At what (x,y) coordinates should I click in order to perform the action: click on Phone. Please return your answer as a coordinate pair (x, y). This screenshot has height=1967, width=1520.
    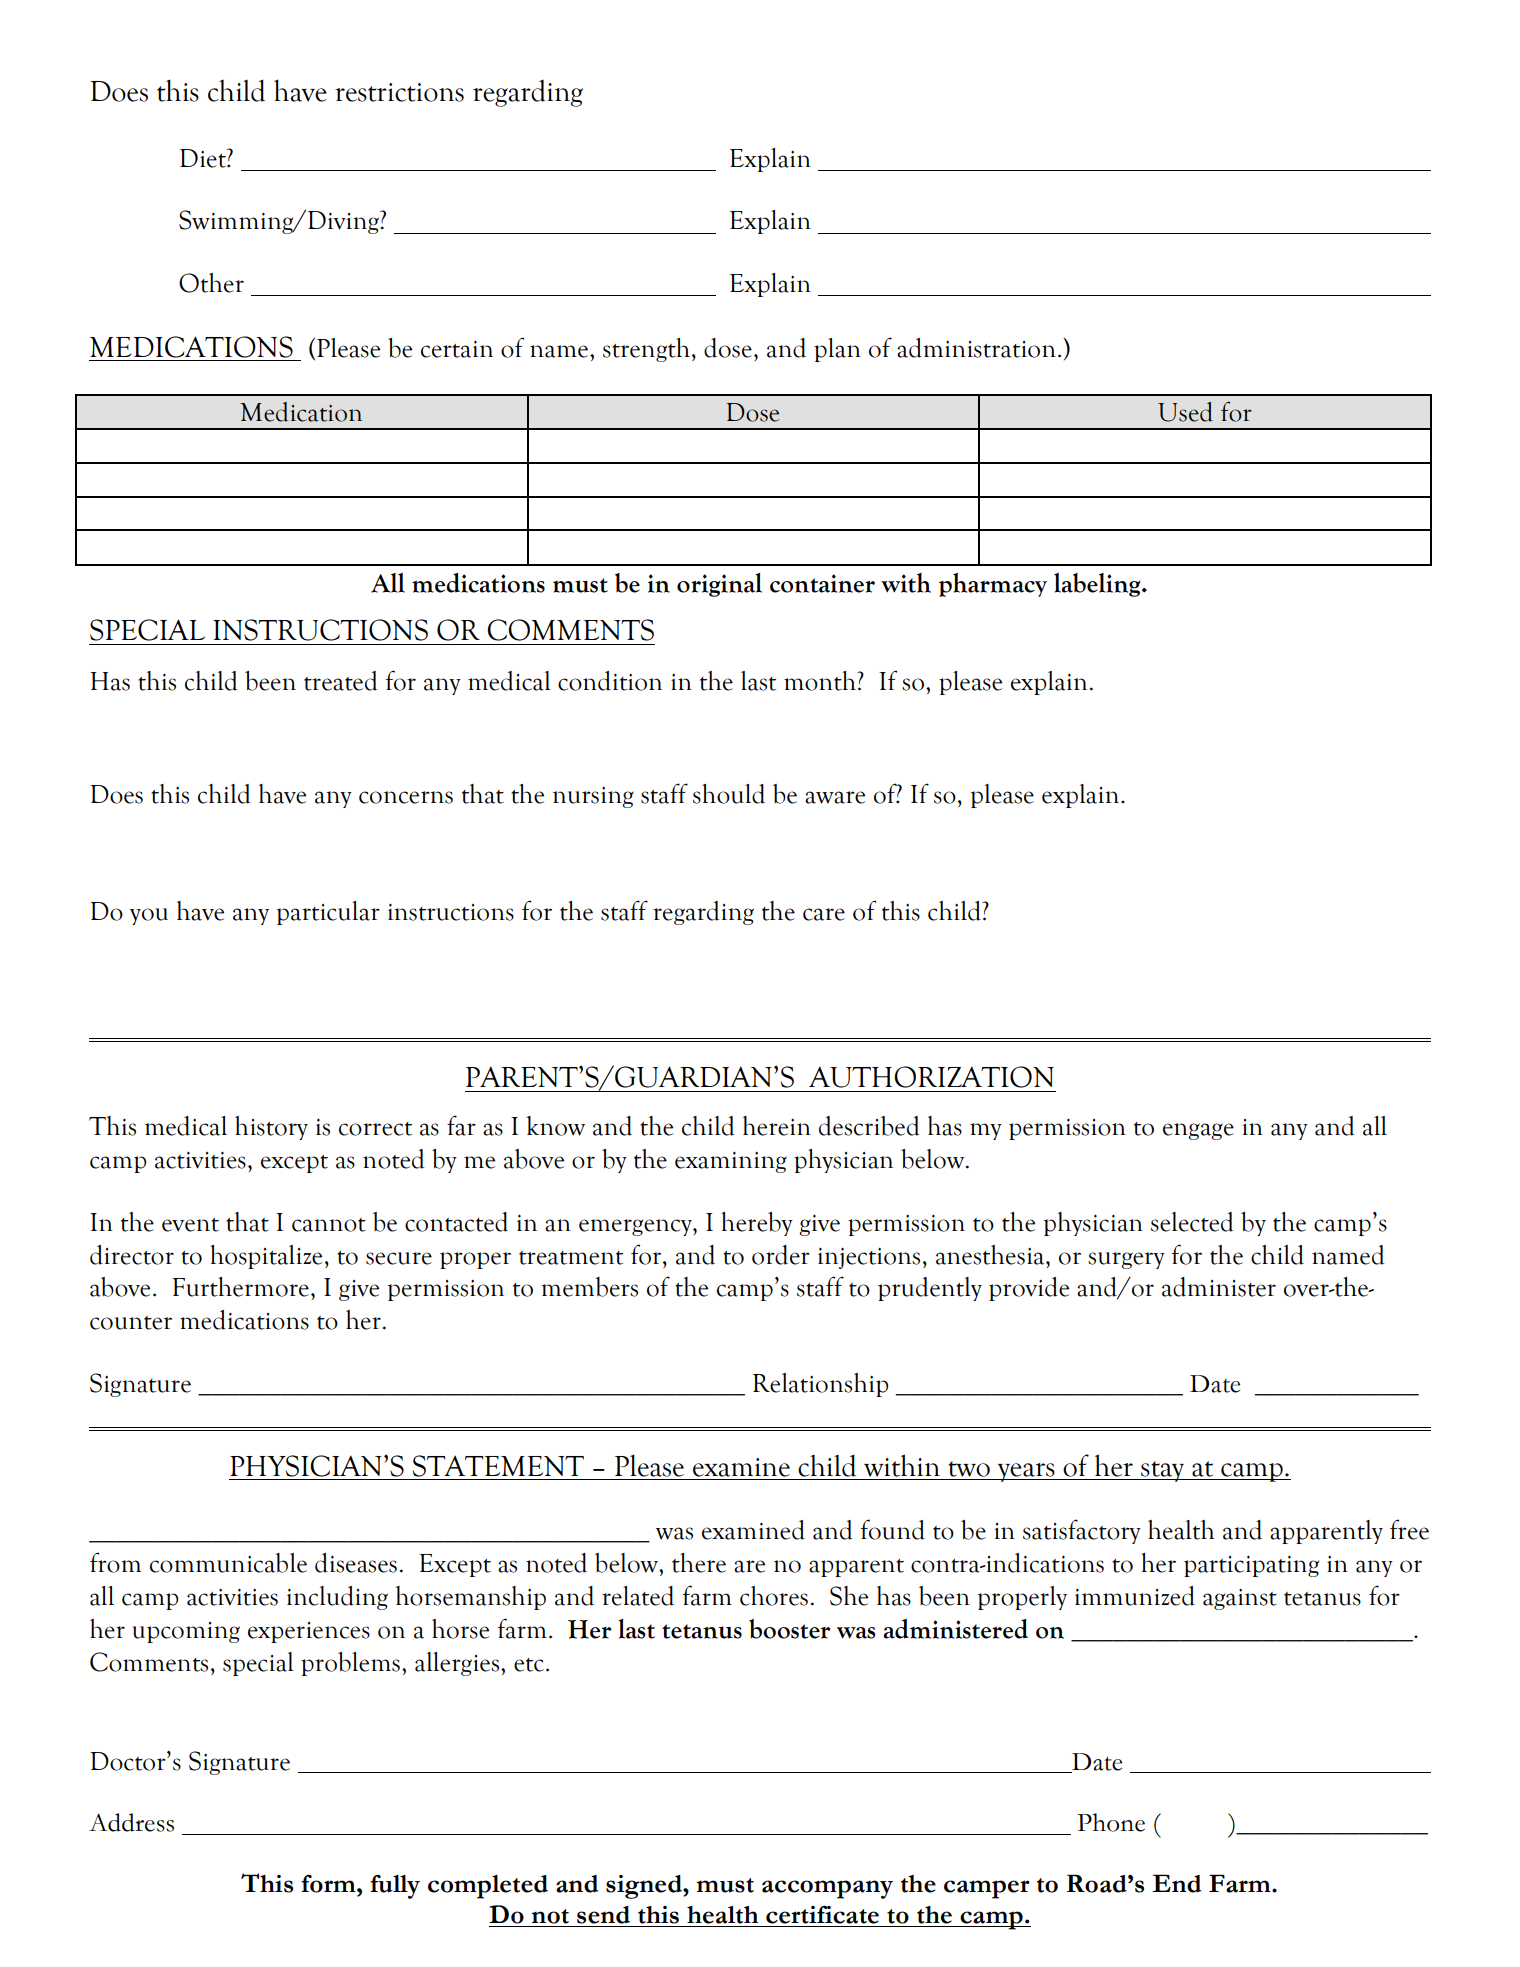
    Looking at the image, I should click on (1111, 1822).
